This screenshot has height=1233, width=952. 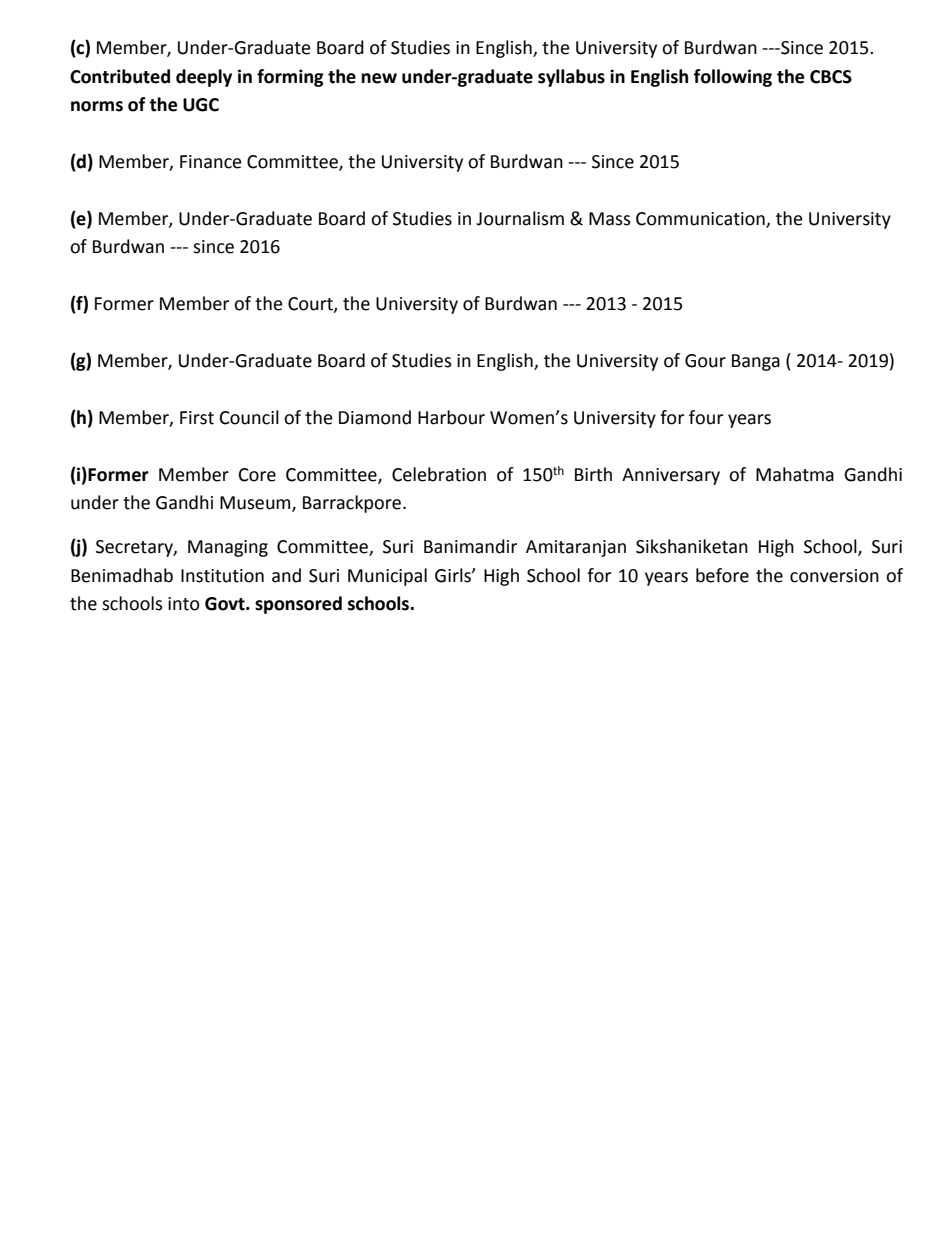 I want to click on into, so click(x=184, y=604).
